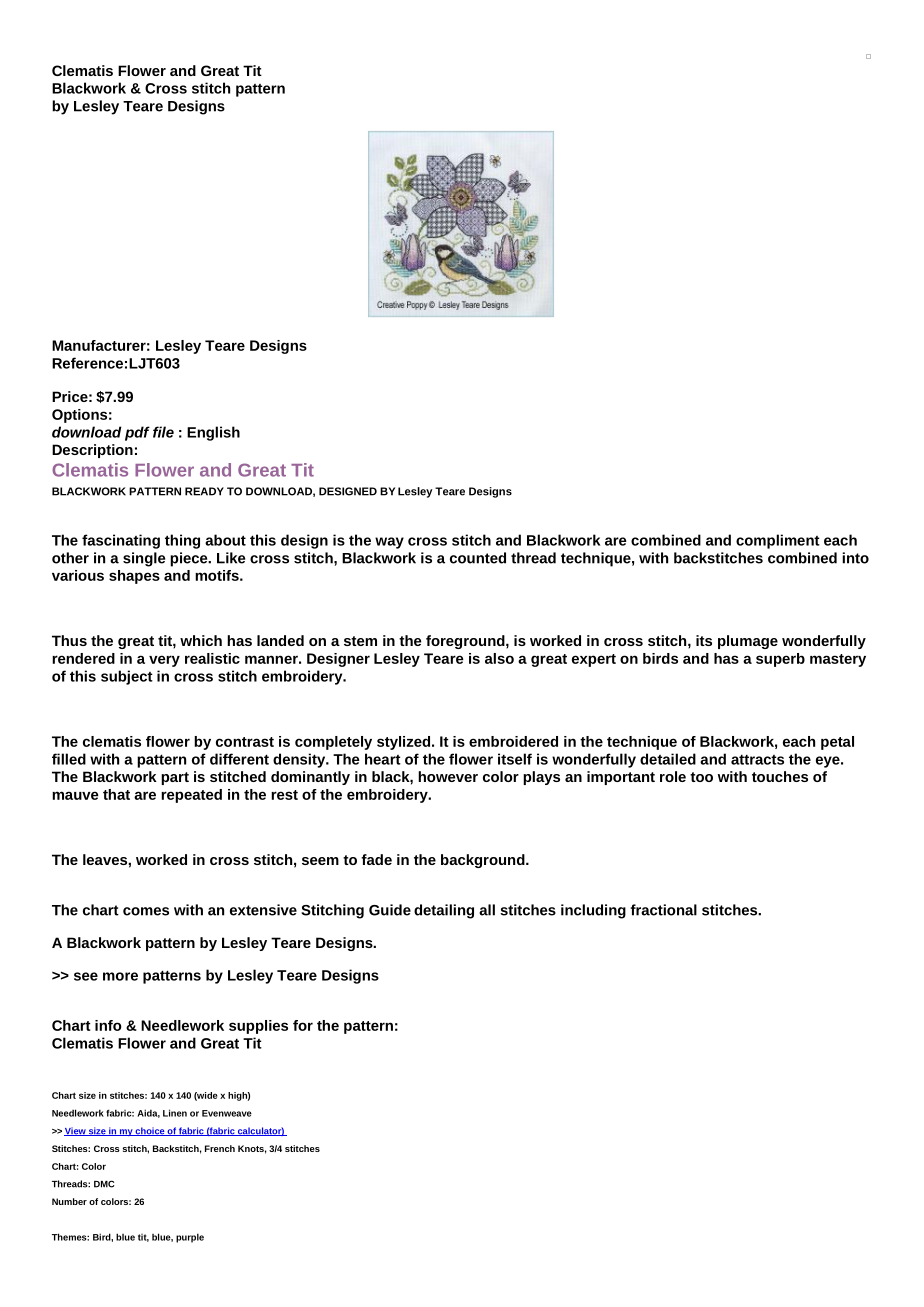  I want to click on purple, so click(190, 1238).
